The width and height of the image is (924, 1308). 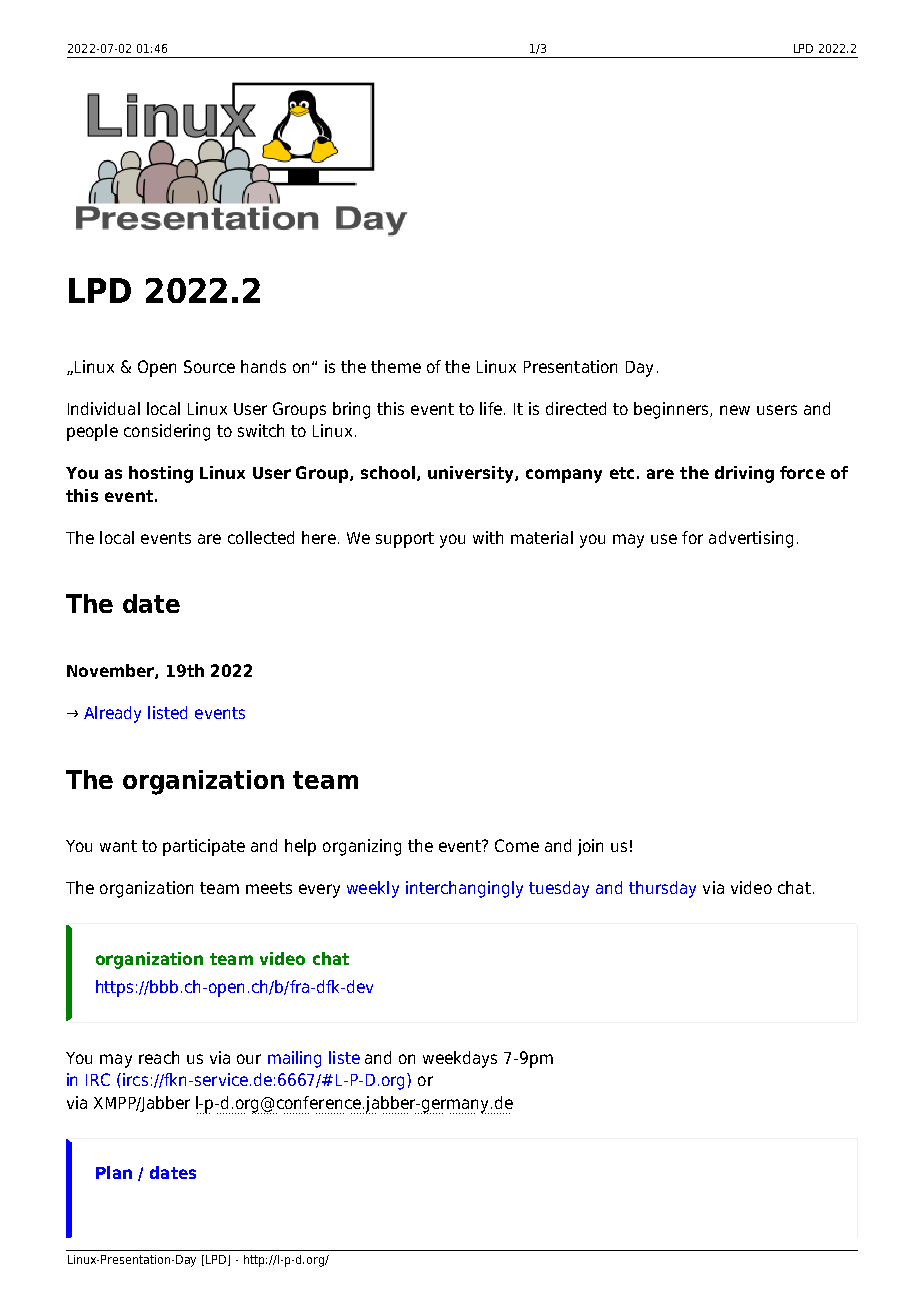 What do you see at coordinates (209, 366) in the image?
I see `Source` at bounding box center [209, 366].
